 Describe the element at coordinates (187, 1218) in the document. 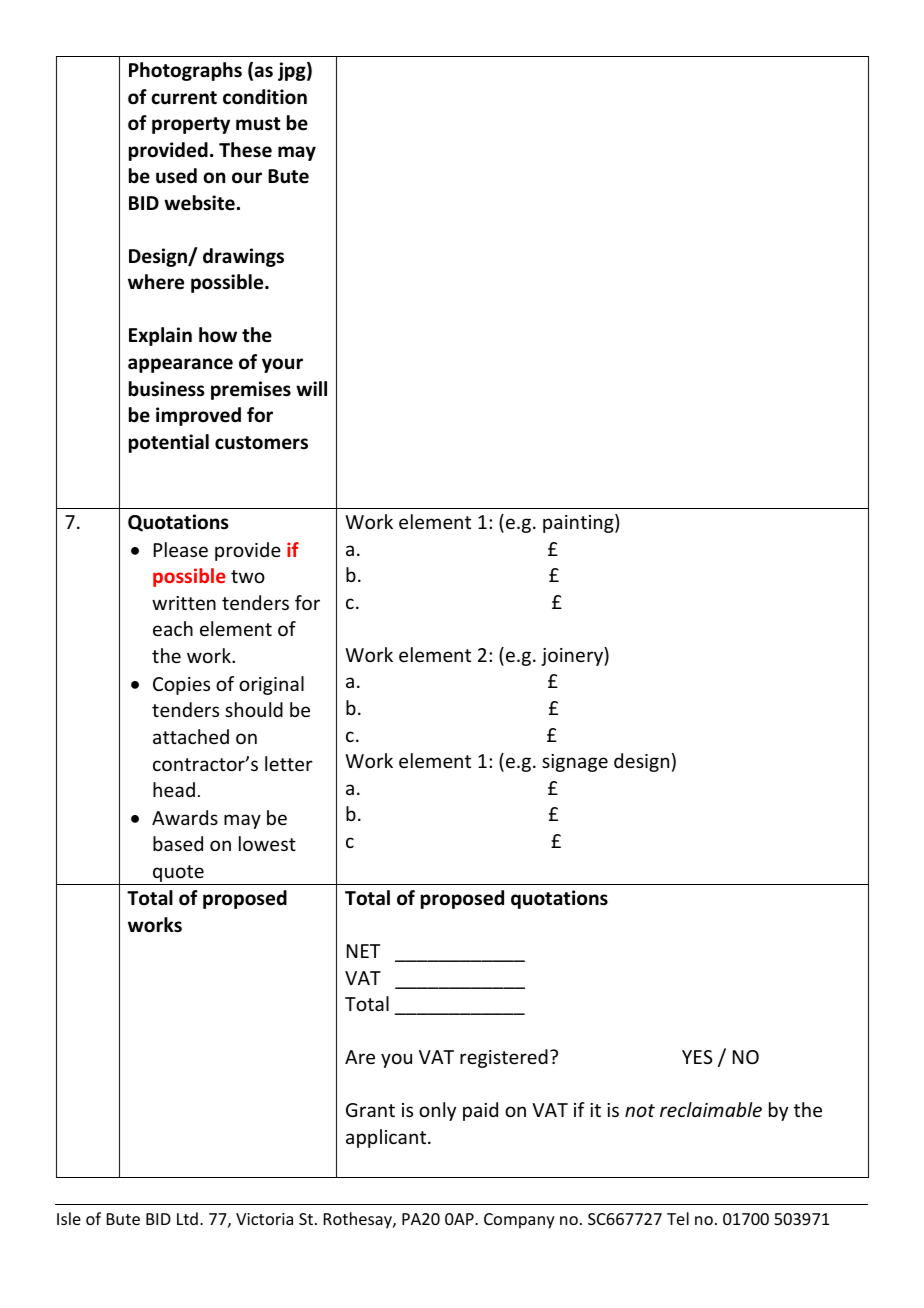

I see `Ltd` at that location.
